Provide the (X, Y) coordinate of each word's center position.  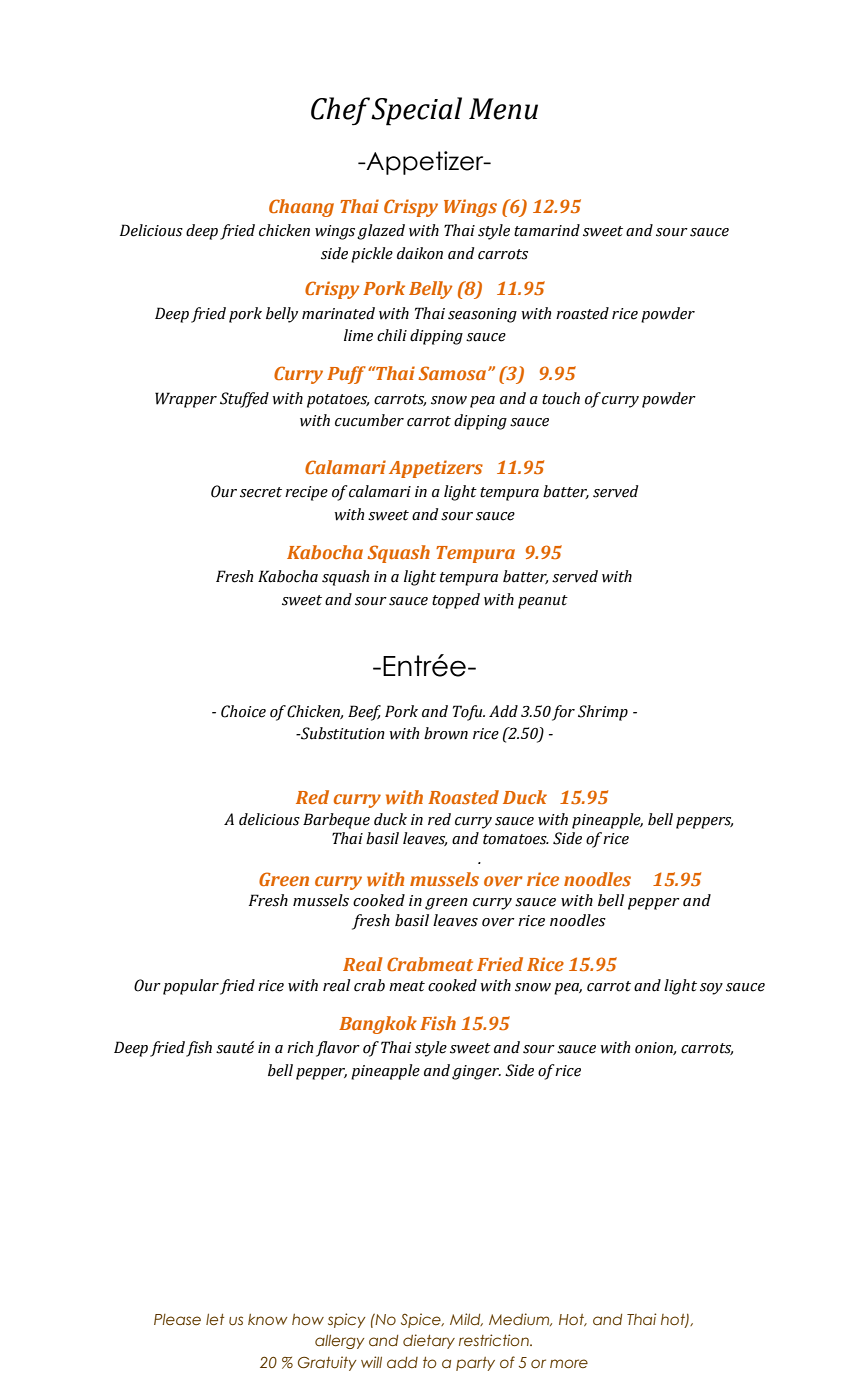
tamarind (547, 230)
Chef (340, 111)
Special (416, 111)
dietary (429, 1341)
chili (392, 335)
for (563, 713)
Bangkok (378, 1025)
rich (300, 1047)
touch (561, 398)
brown (446, 733)
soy (711, 989)
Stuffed (244, 400)
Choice (243, 711)
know (267, 1319)
